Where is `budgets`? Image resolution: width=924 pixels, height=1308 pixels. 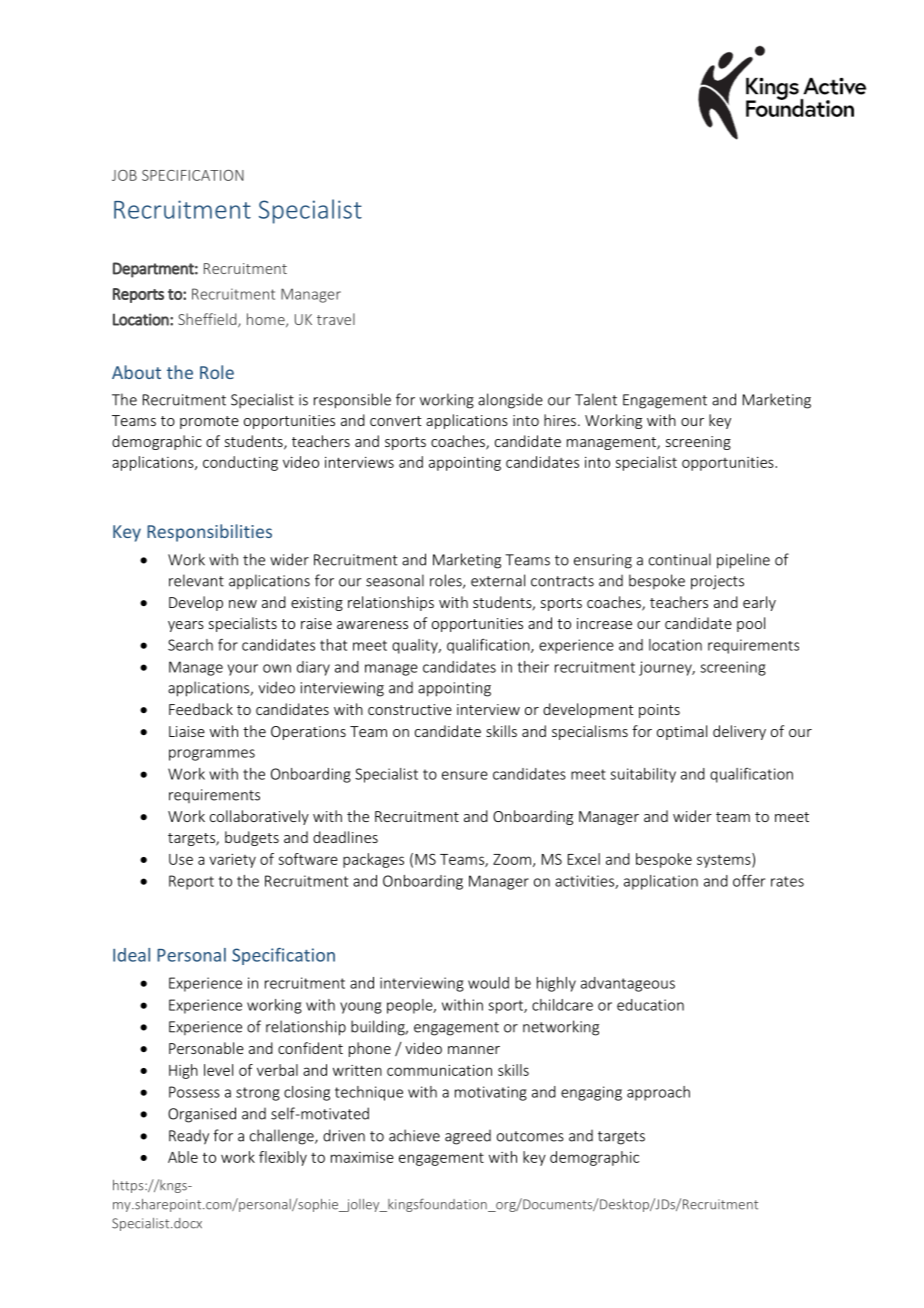 budgets is located at coordinates (252, 838).
